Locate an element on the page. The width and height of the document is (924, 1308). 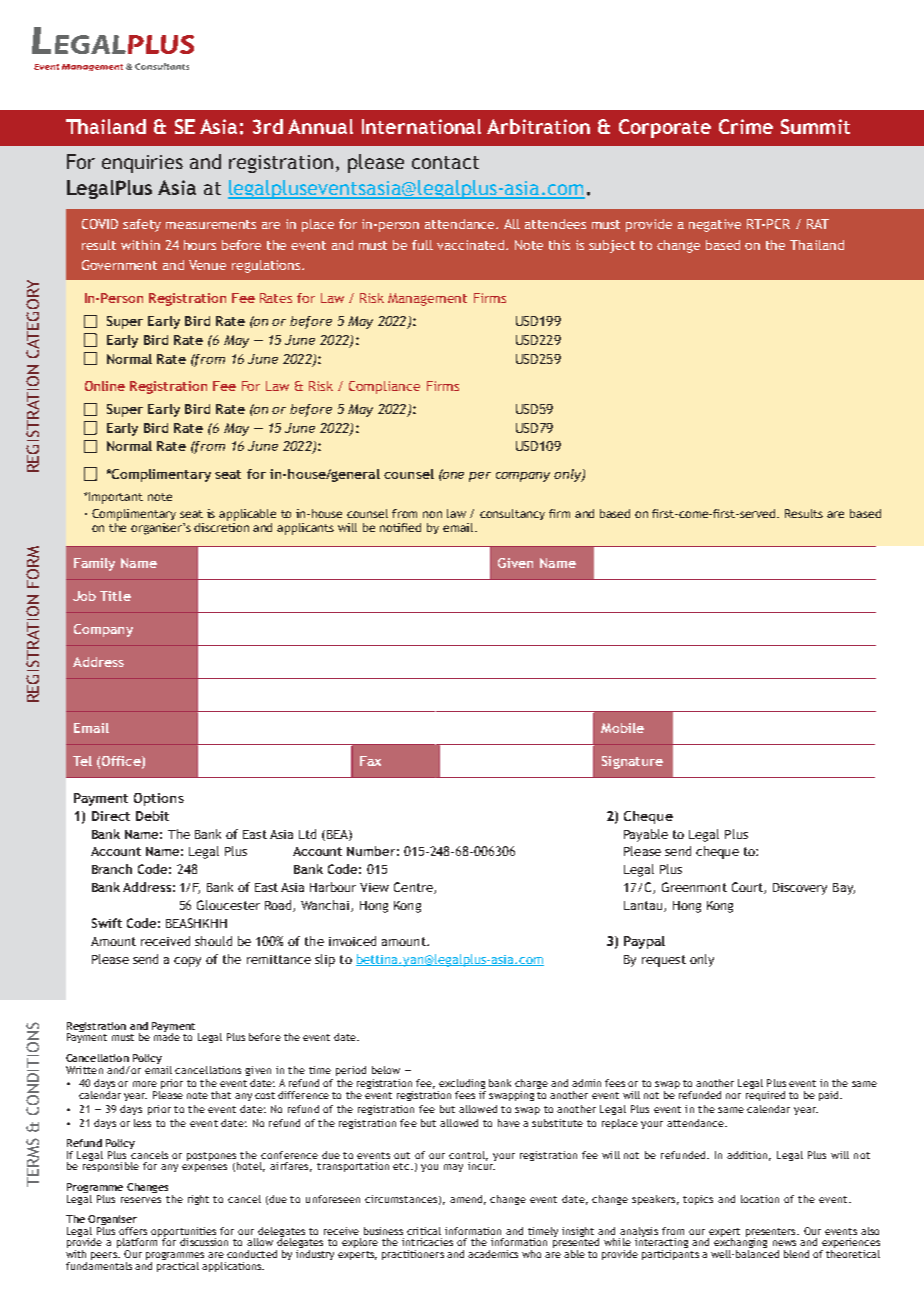
contact is located at coordinates (445, 162).
